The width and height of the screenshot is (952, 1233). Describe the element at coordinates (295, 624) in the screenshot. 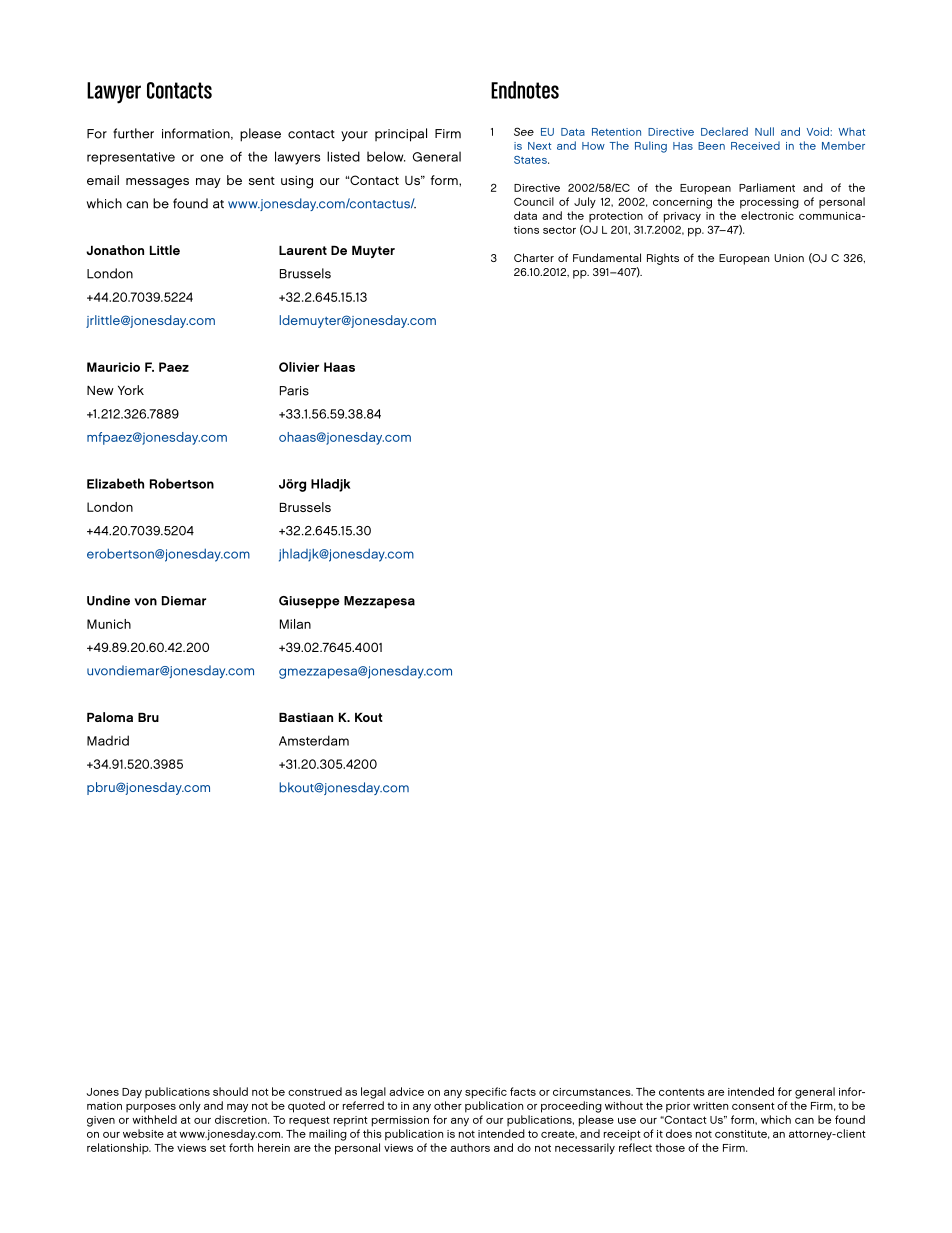

I see `Milan` at that location.
